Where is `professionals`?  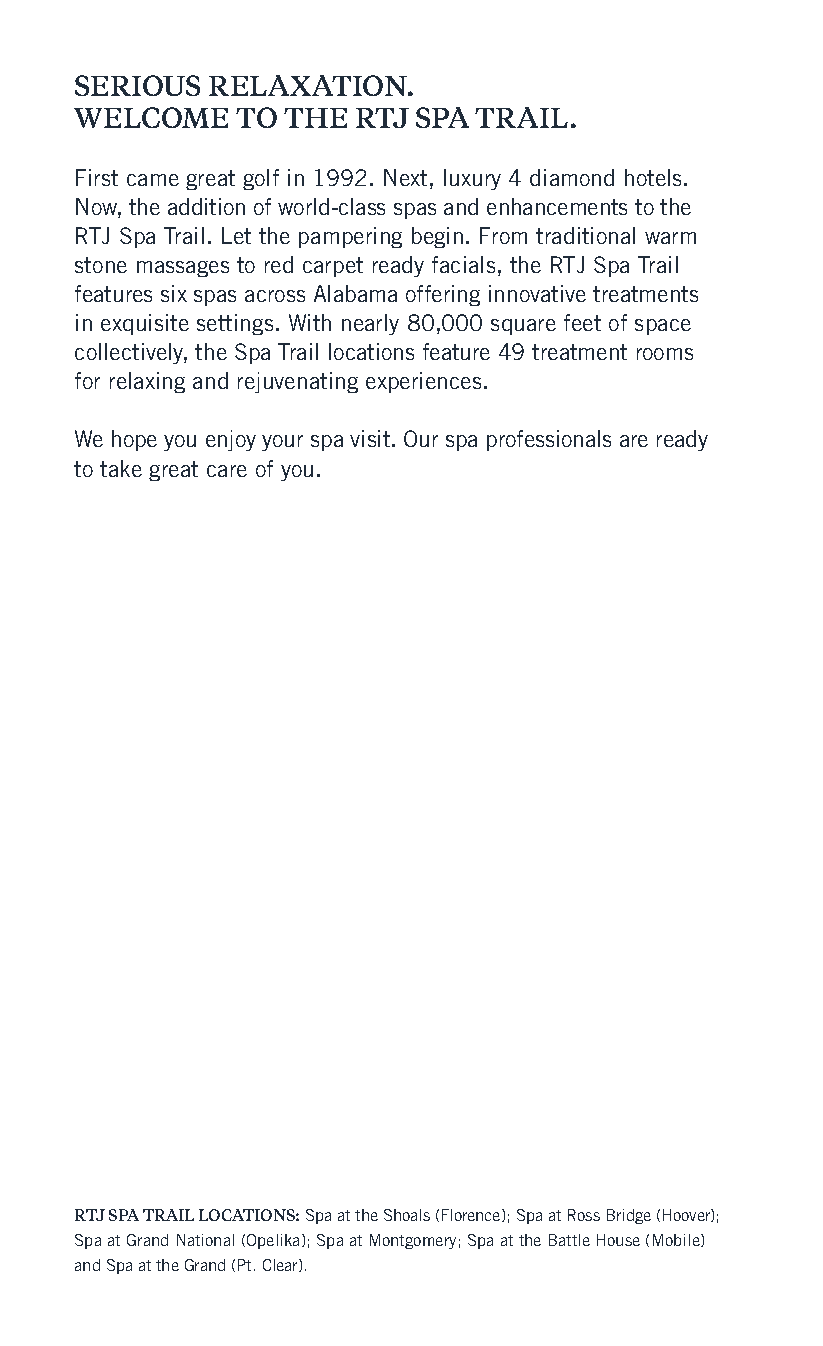
professionals is located at coordinates (549, 440).
